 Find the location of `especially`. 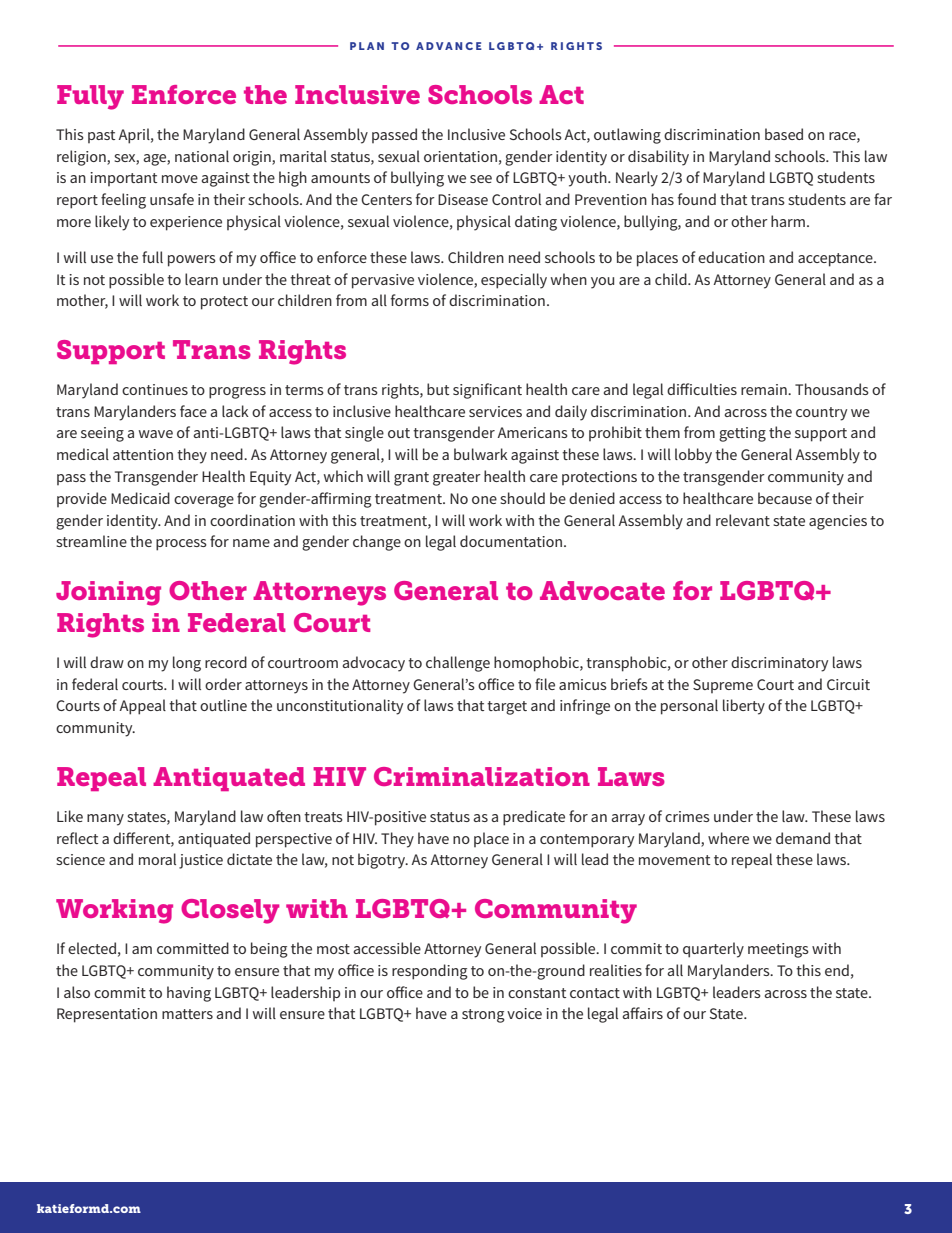

especially is located at coordinates (514, 281).
